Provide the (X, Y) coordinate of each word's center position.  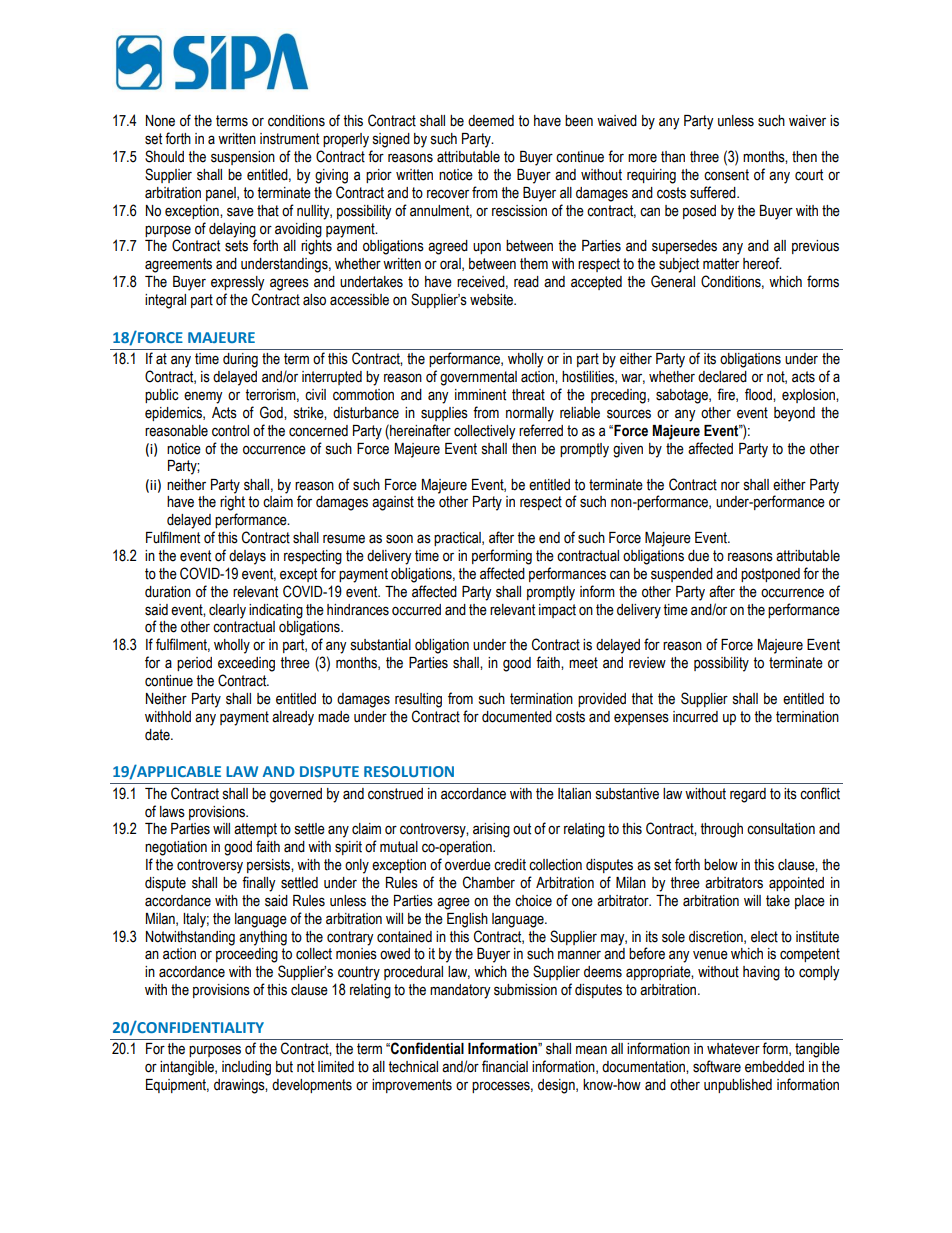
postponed (770, 575)
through (721, 830)
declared (722, 377)
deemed (491, 121)
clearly (227, 611)
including (246, 1068)
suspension (243, 158)
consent (726, 175)
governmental (478, 378)
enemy (203, 397)
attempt (255, 830)
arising (491, 830)
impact (557, 611)
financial (505, 1066)
